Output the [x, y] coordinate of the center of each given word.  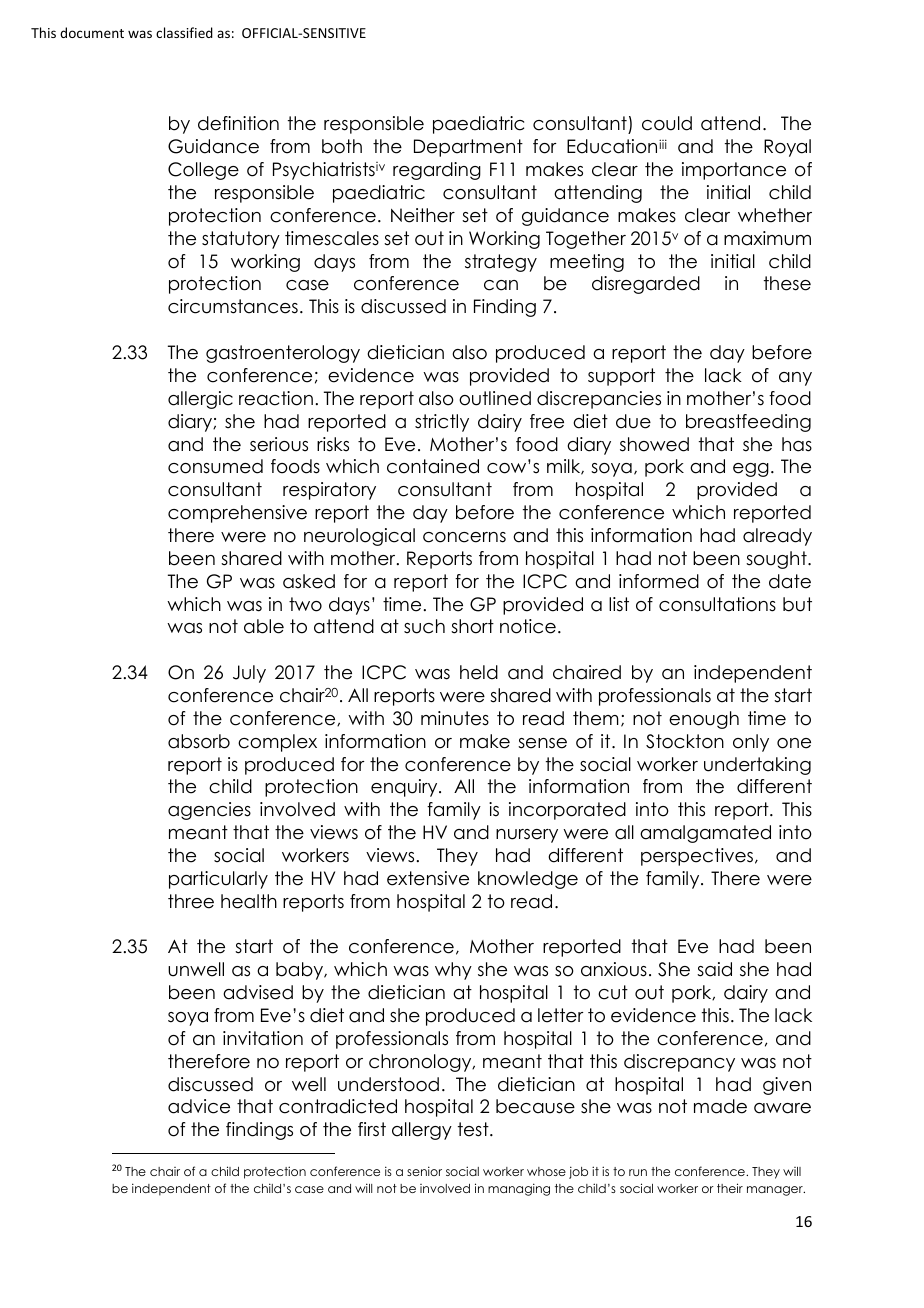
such [424, 626]
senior [424, 1171]
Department [468, 148]
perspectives [698, 857]
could [667, 123]
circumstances [233, 306]
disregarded [646, 285]
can [501, 285]
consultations [717, 604]
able [264, 626]
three [191, 901]
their [730, 1188]
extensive [428, 878]
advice [199, 1106]
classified [184, 32]
